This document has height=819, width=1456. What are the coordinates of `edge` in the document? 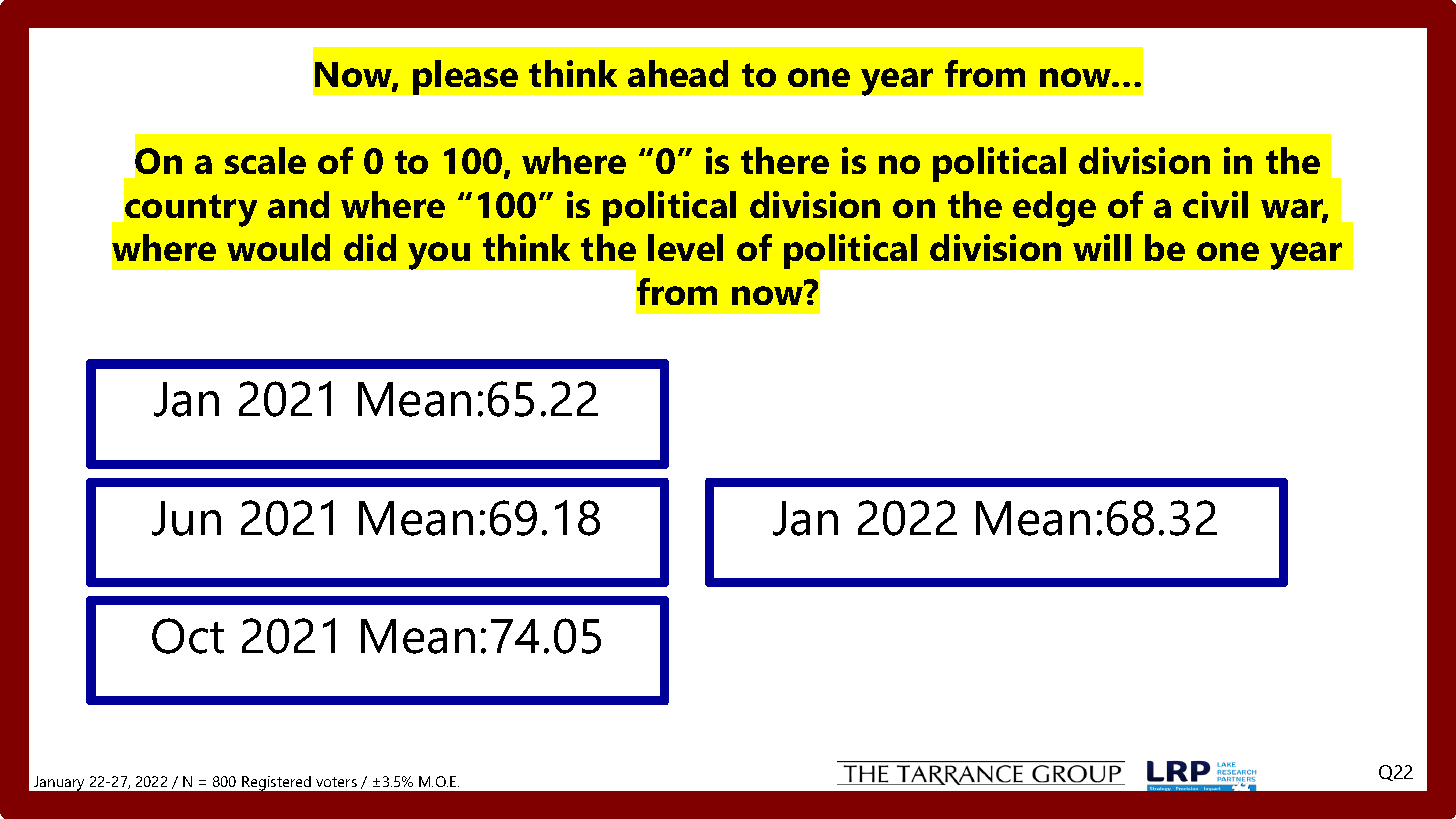 It's located at (1054, 209).
